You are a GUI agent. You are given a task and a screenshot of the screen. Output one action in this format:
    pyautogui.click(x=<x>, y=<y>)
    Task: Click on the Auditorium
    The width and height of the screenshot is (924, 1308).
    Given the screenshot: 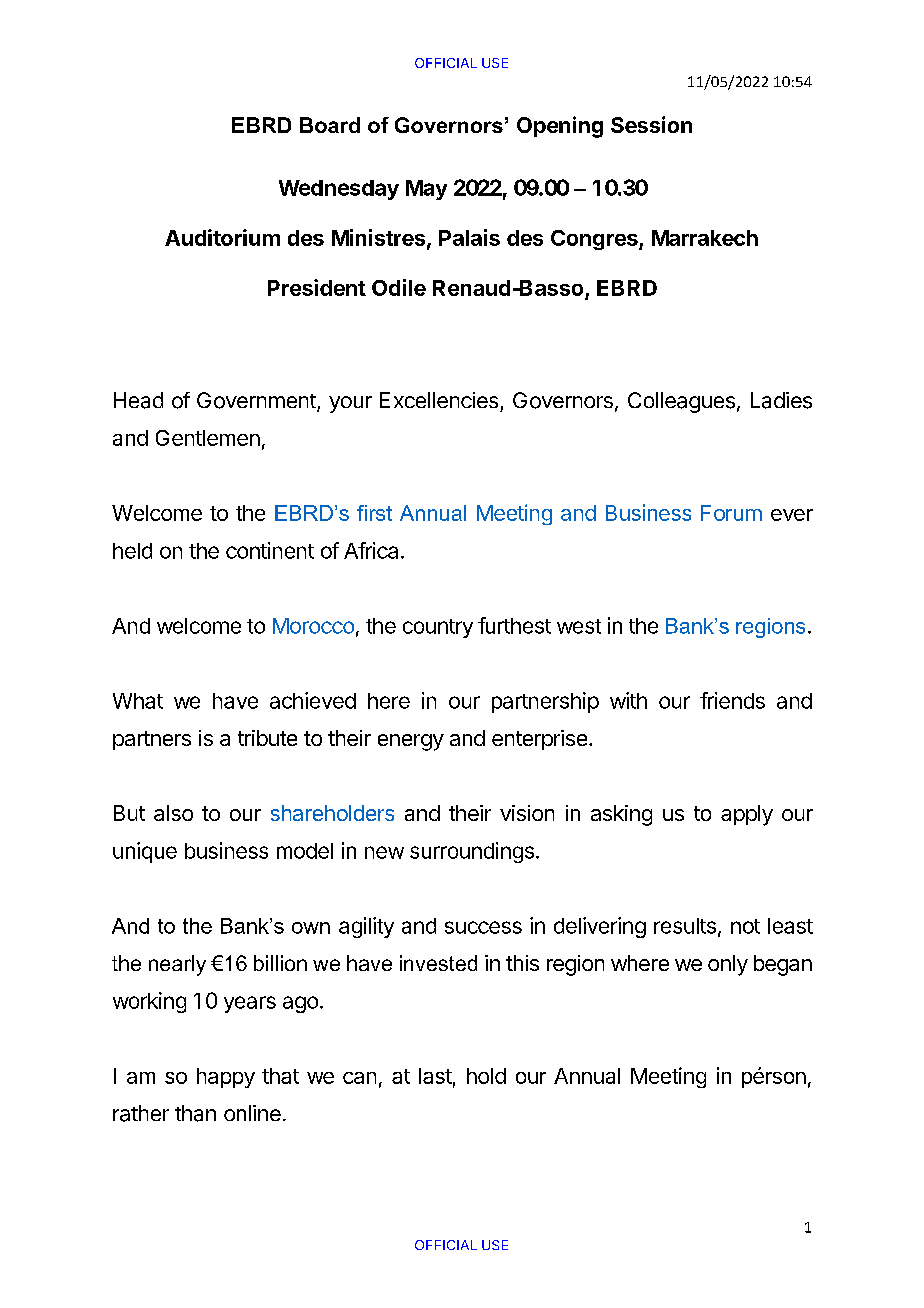 What is the action you would take?
    pyautogui.click(x=222, y=237)
